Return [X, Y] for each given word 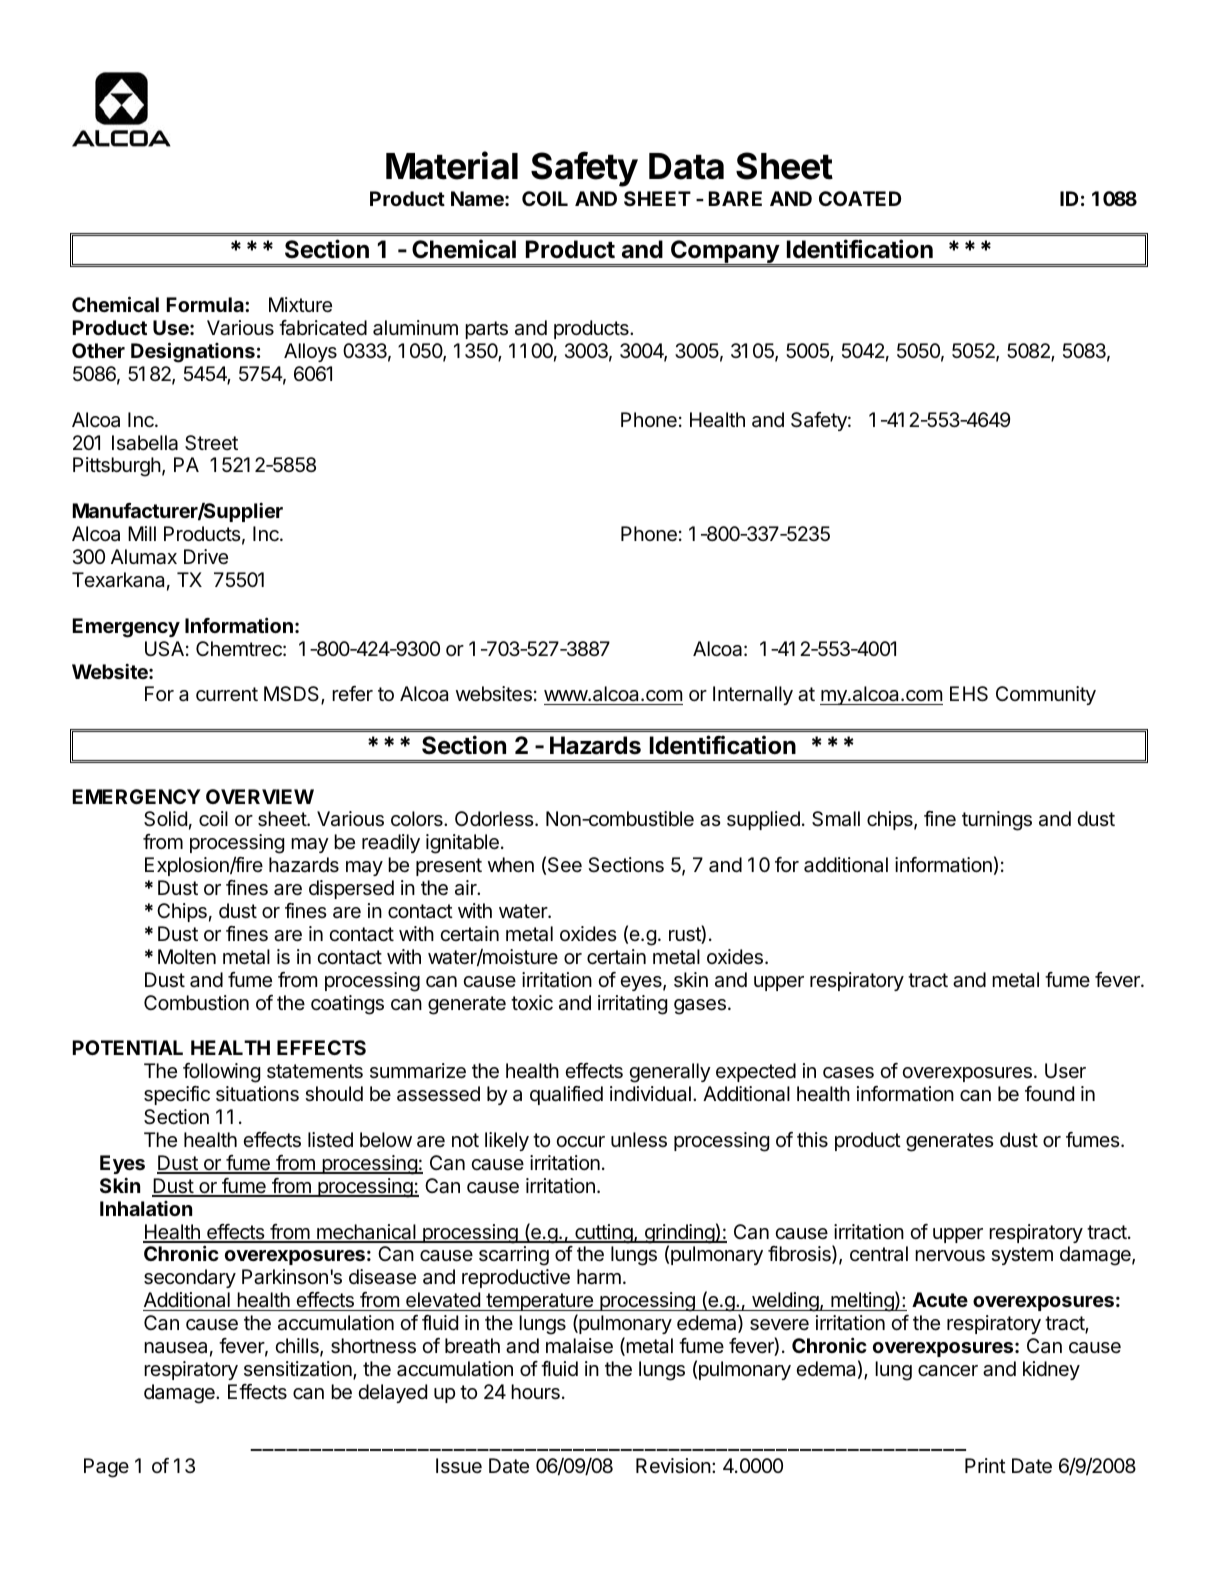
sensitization [299, 1370]
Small [836, 819]
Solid [165, 819]
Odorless [495, 818]
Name [478, 198]
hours [535, 1392]
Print [985, 1465]
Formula [206, 304]
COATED [860, 198]
